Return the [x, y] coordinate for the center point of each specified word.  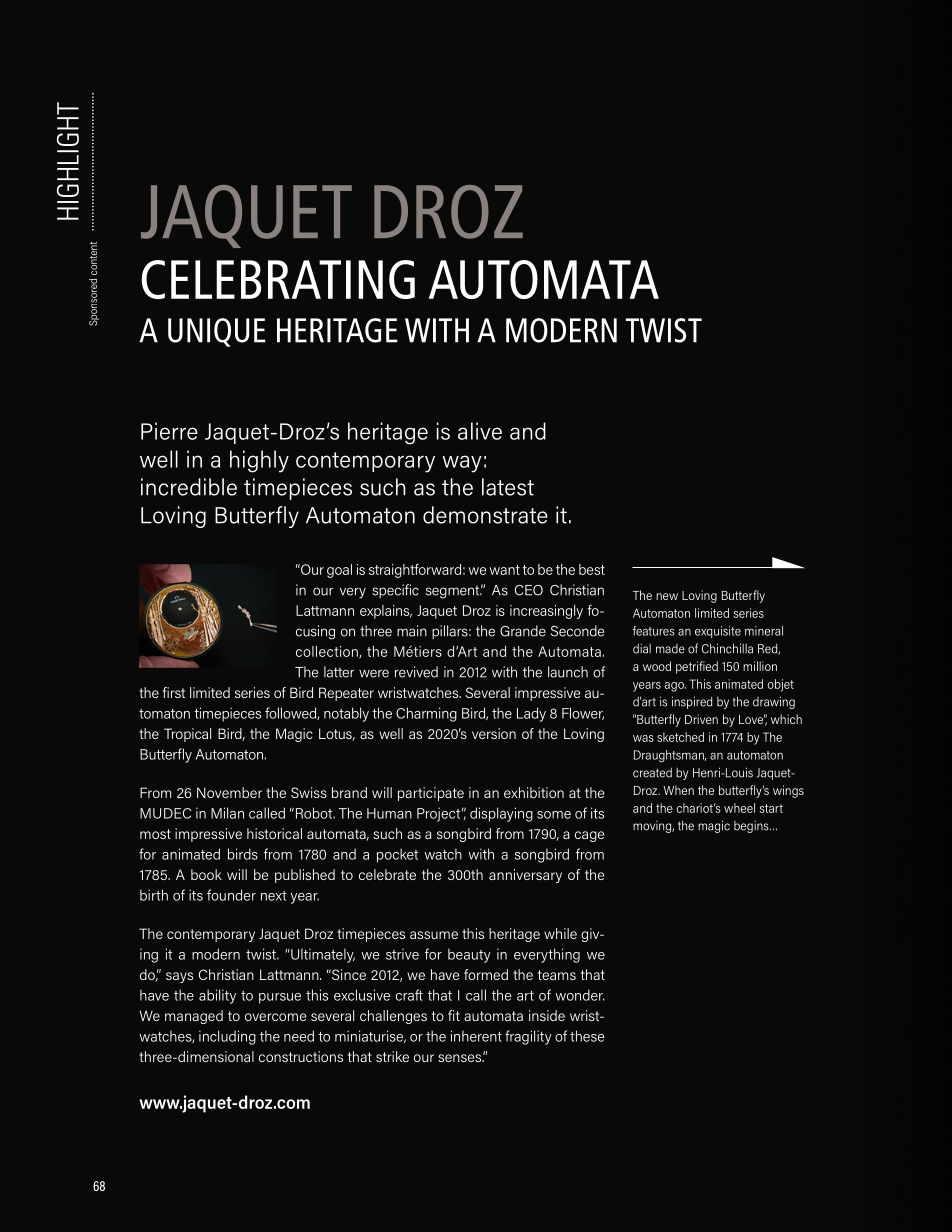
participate [431, 794]
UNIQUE [217, 332]
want [505, 570]
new [667, 596]
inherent [476, 1036]
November [229, 792]
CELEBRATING [278, 279]
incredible [189, 487]
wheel [739, 808]
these [587, 1036]
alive [480, 431]
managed [194, 1017]
